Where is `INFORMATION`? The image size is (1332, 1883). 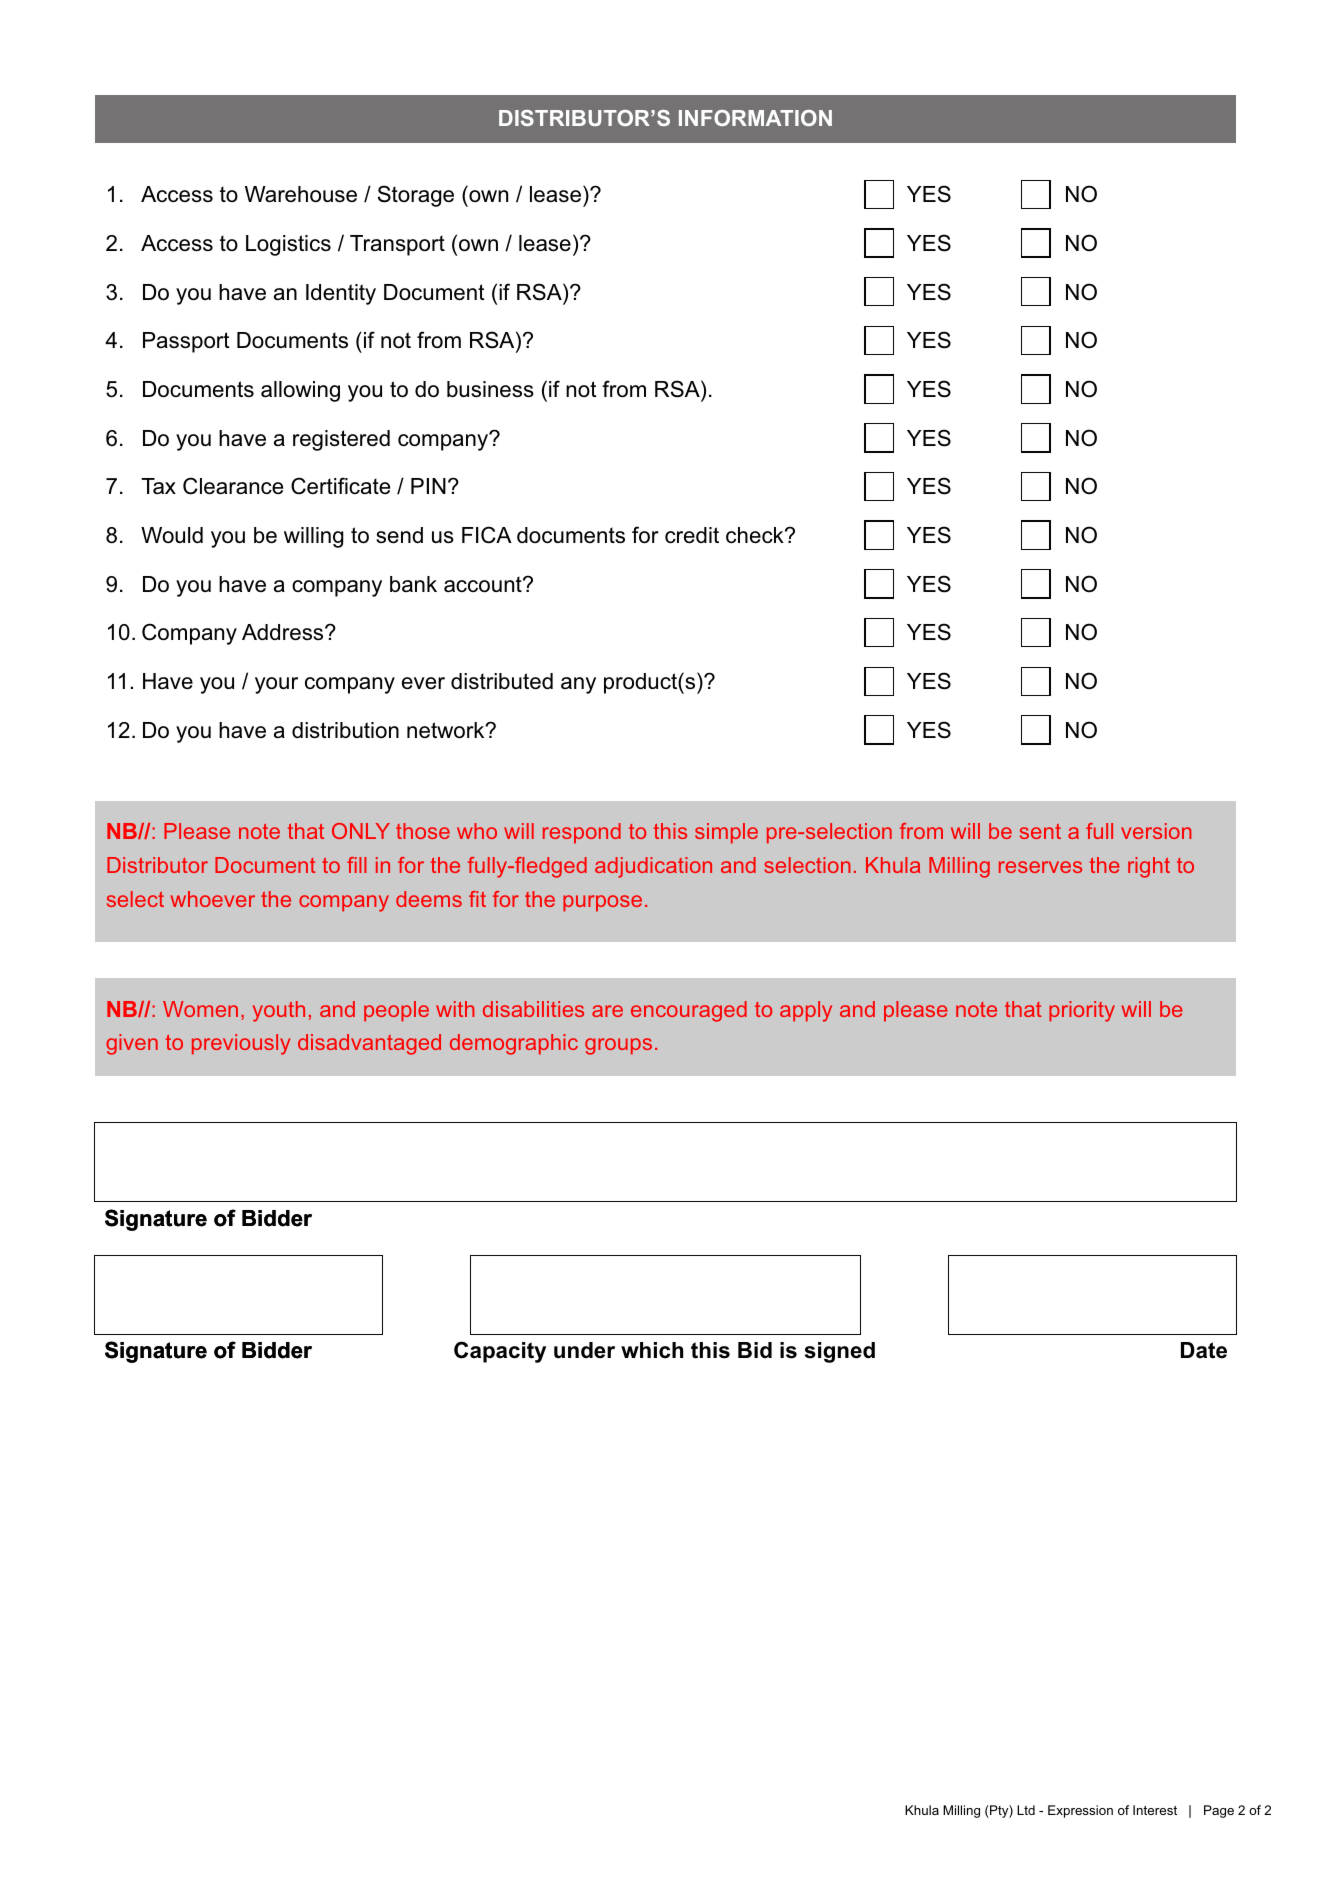
INFORMATION is located at coordinates (755, 118).
